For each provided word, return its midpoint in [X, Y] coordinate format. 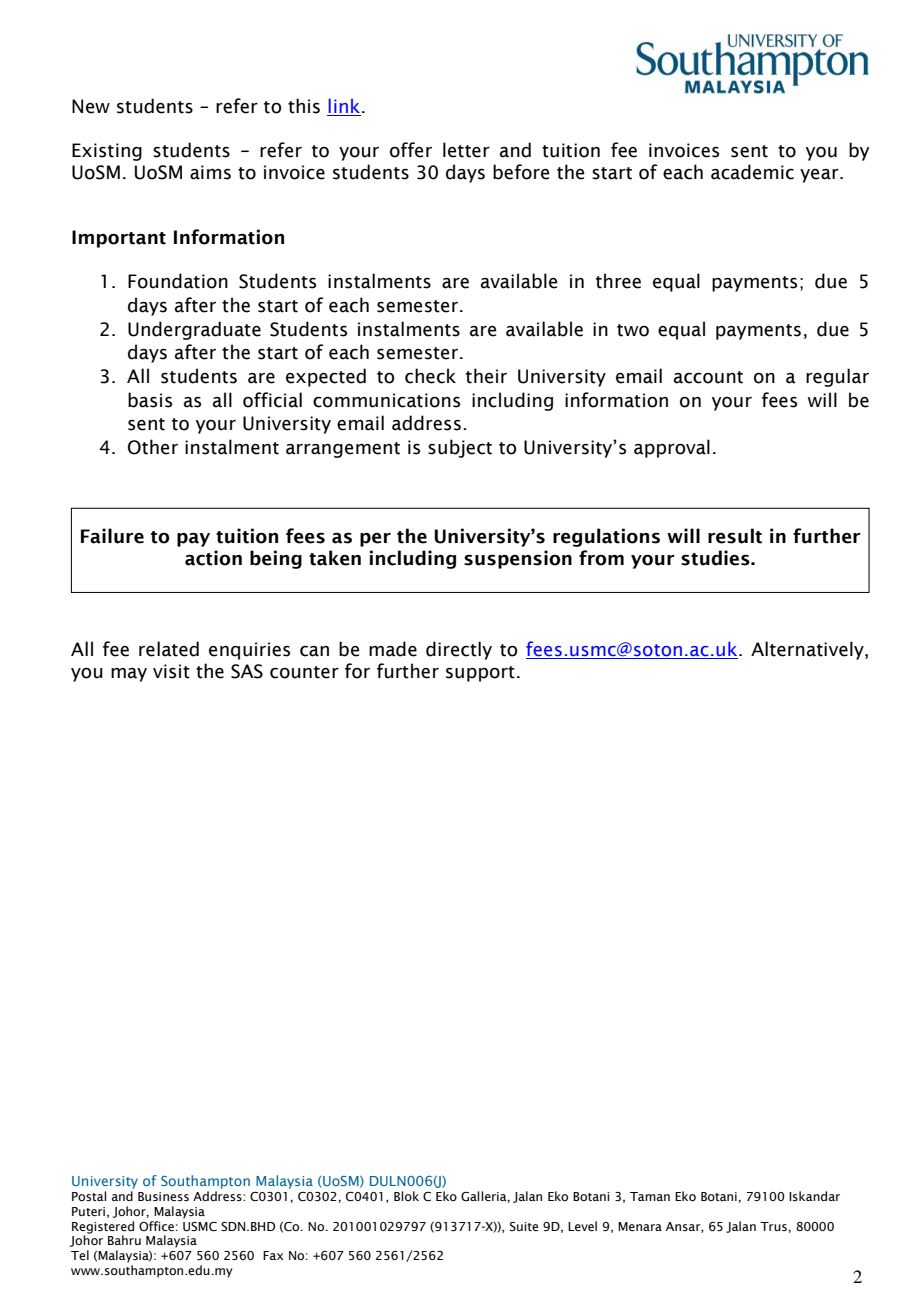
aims [210, 172]
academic [752, 172]
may [129, 675]
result [735, 536]
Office [156, 1226]
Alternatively [808, 650]
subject [460, 448]
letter [466, 150]
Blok [406, 1196]
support [480, 674]
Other [153, 447]
